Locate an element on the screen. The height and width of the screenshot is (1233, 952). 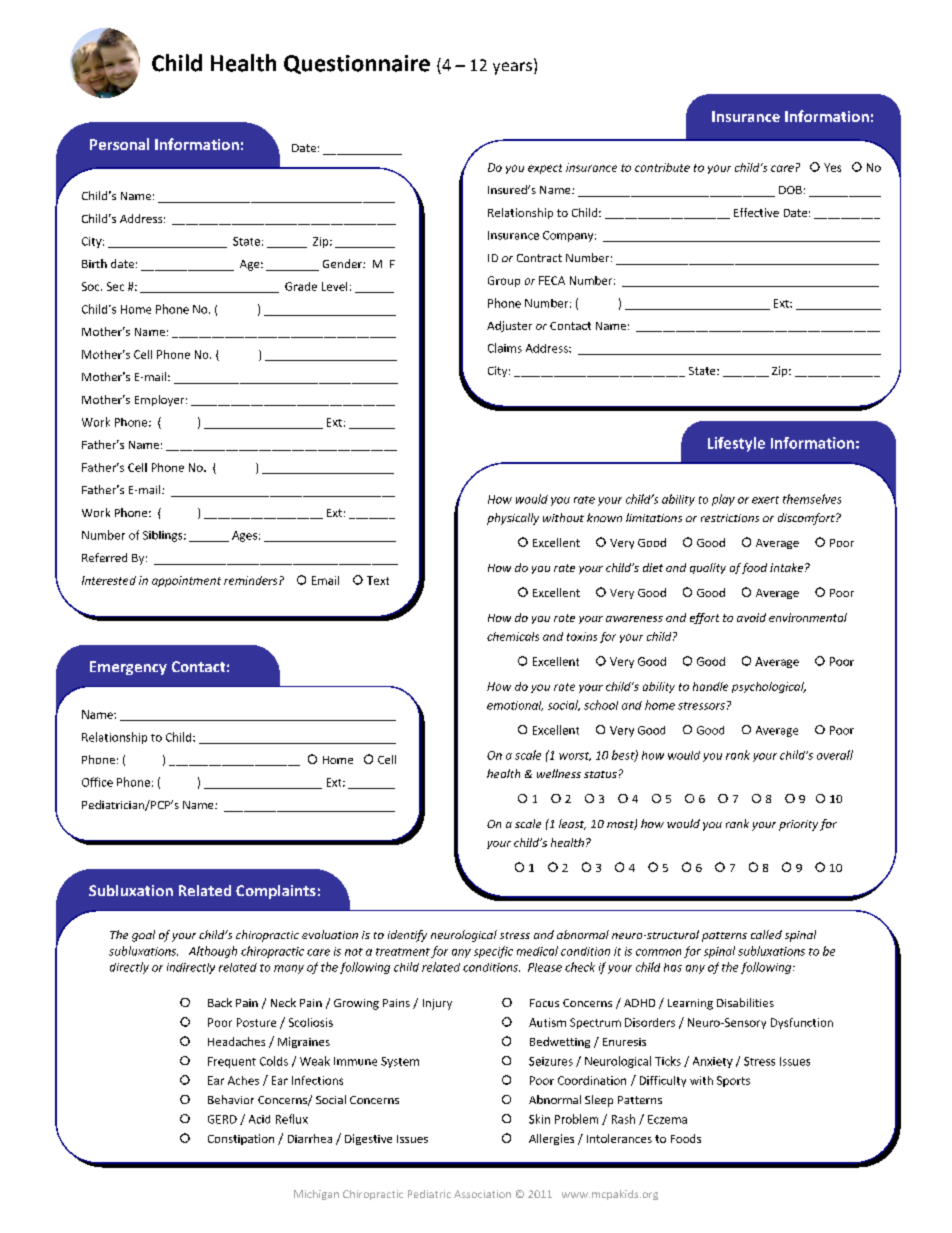
goal is located at coordinates (143, 936).
